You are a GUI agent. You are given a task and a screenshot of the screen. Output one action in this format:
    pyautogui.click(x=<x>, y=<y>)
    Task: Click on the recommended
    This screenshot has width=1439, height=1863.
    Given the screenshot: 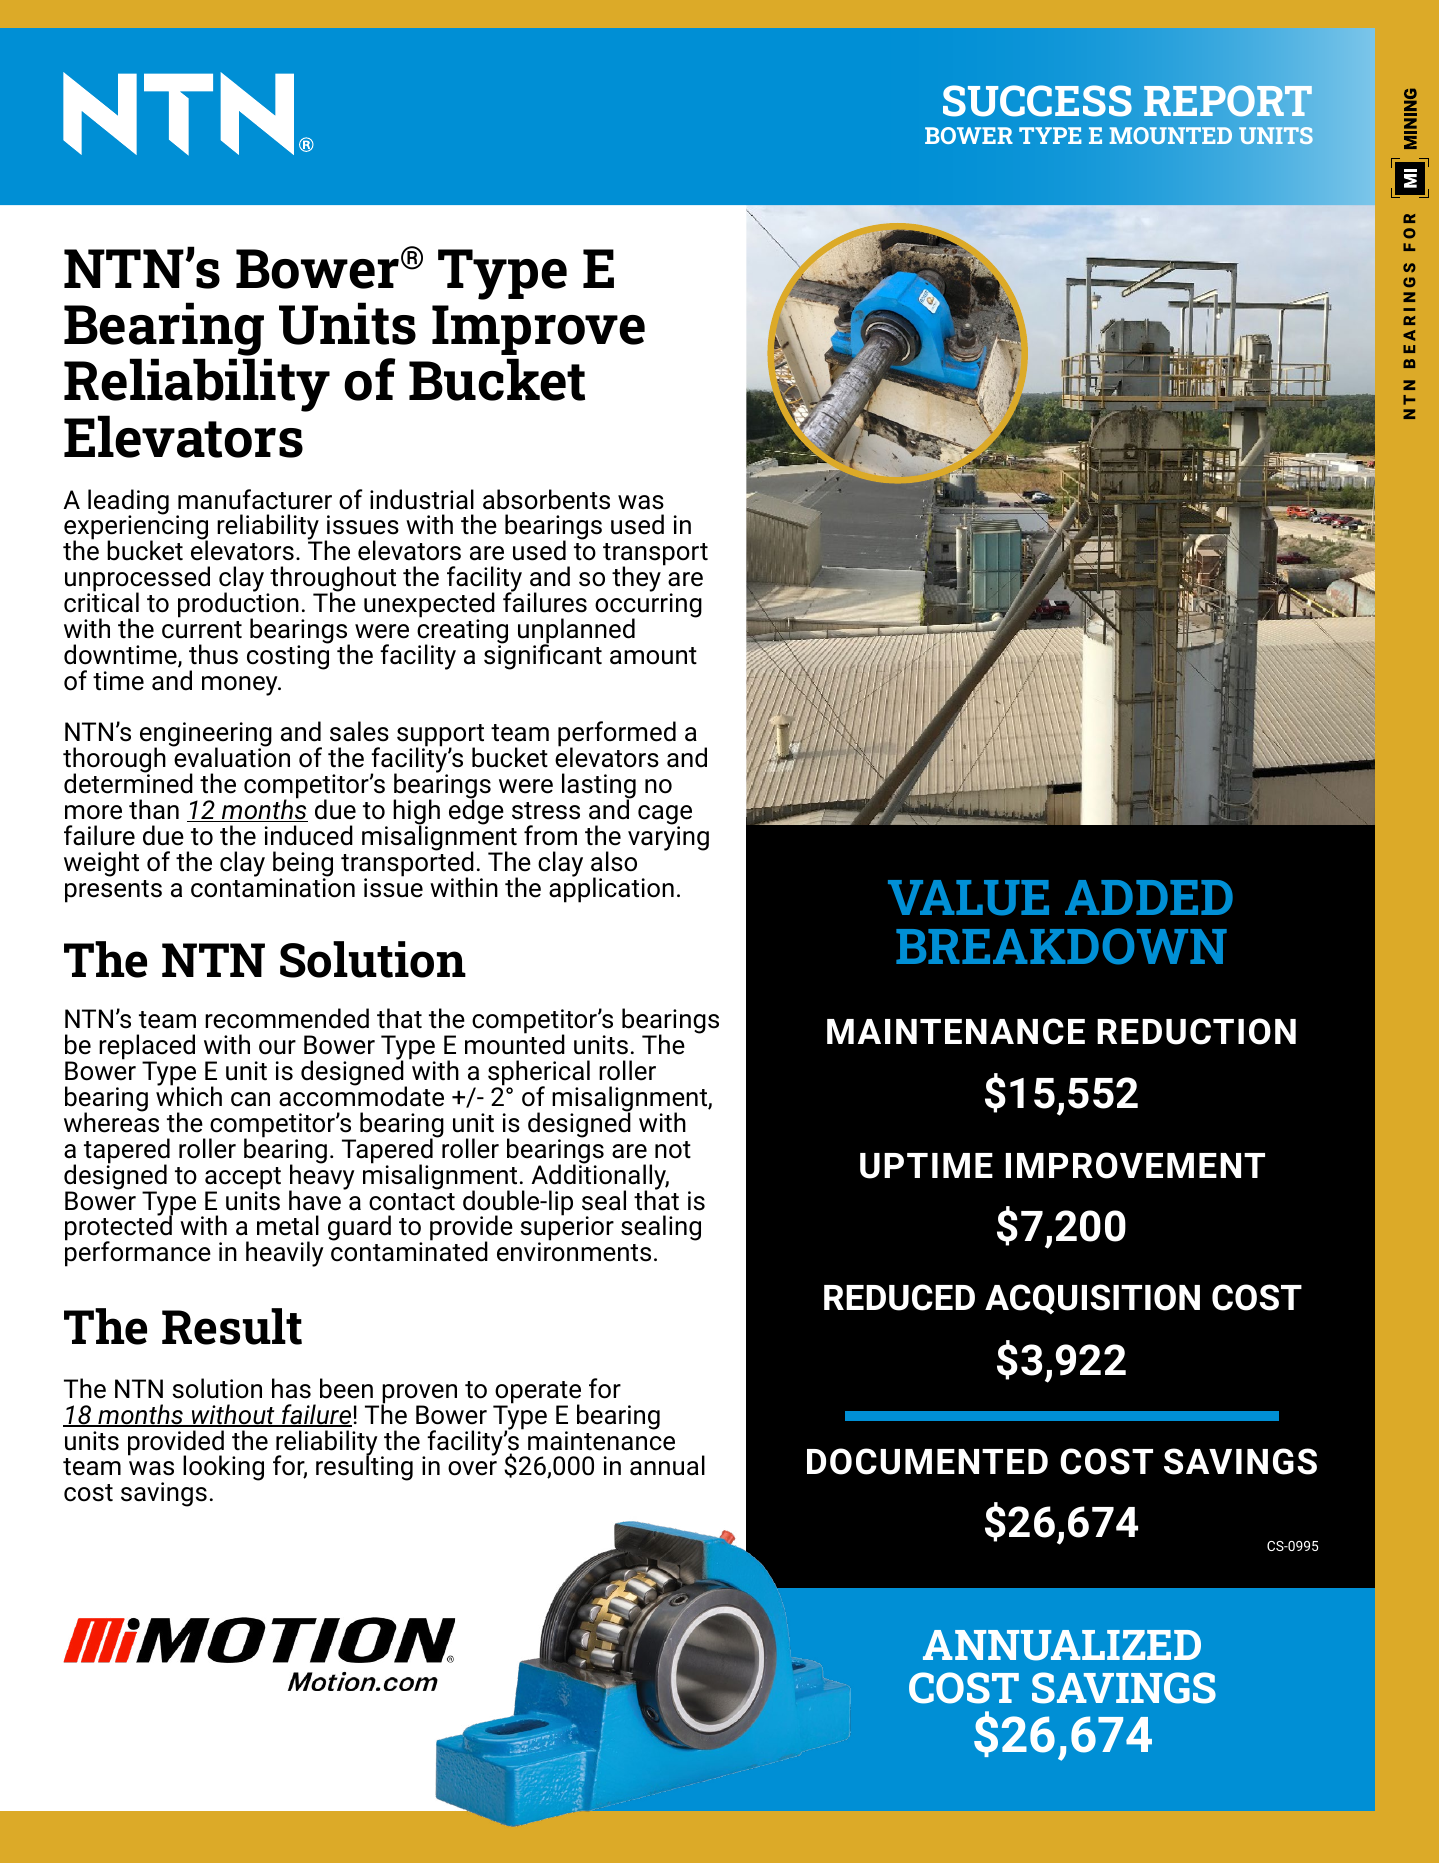 What is the action you would take?
    pyautogui.click(x=287, y=1018)
